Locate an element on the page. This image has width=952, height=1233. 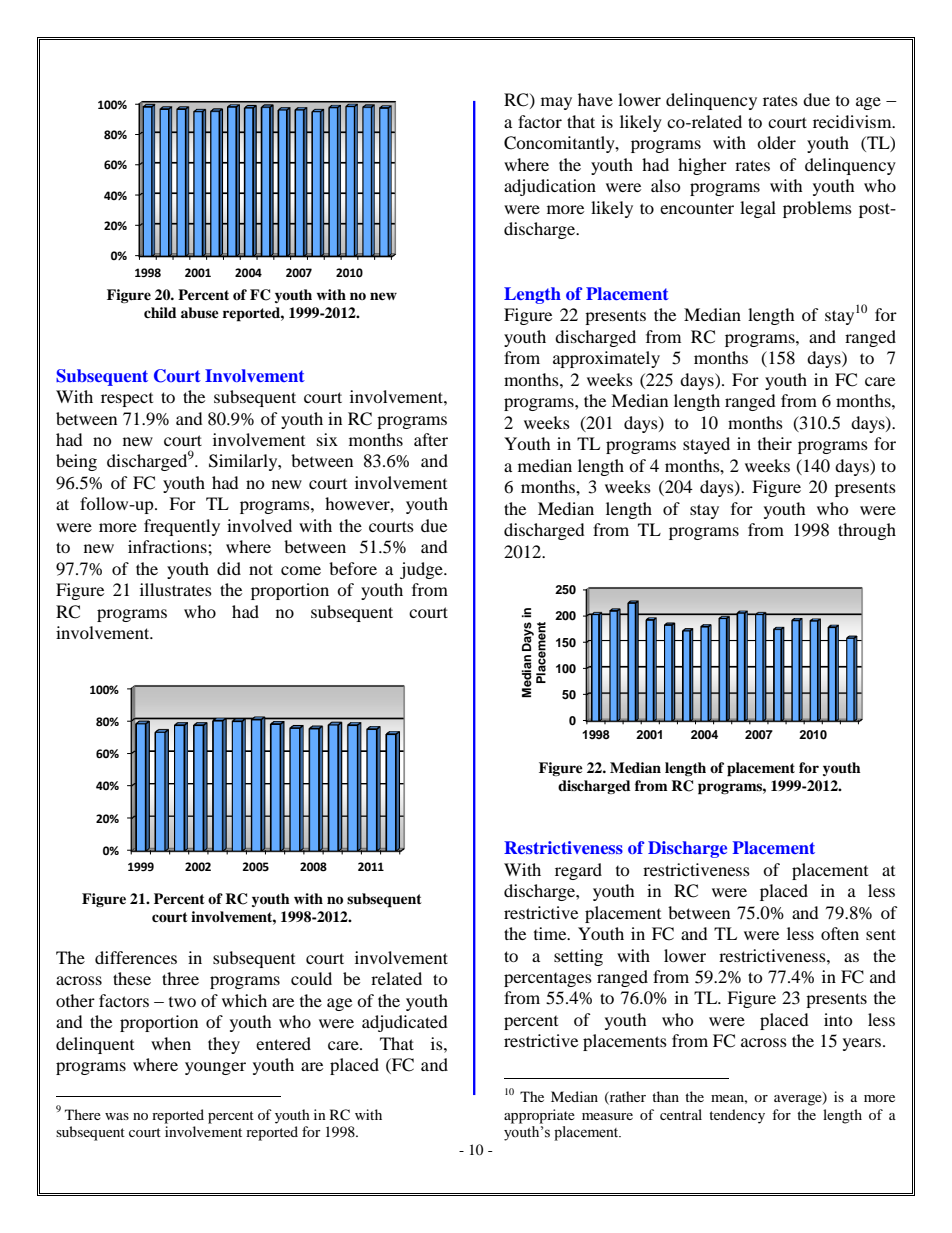
often is located at coordinates (840, 933).
